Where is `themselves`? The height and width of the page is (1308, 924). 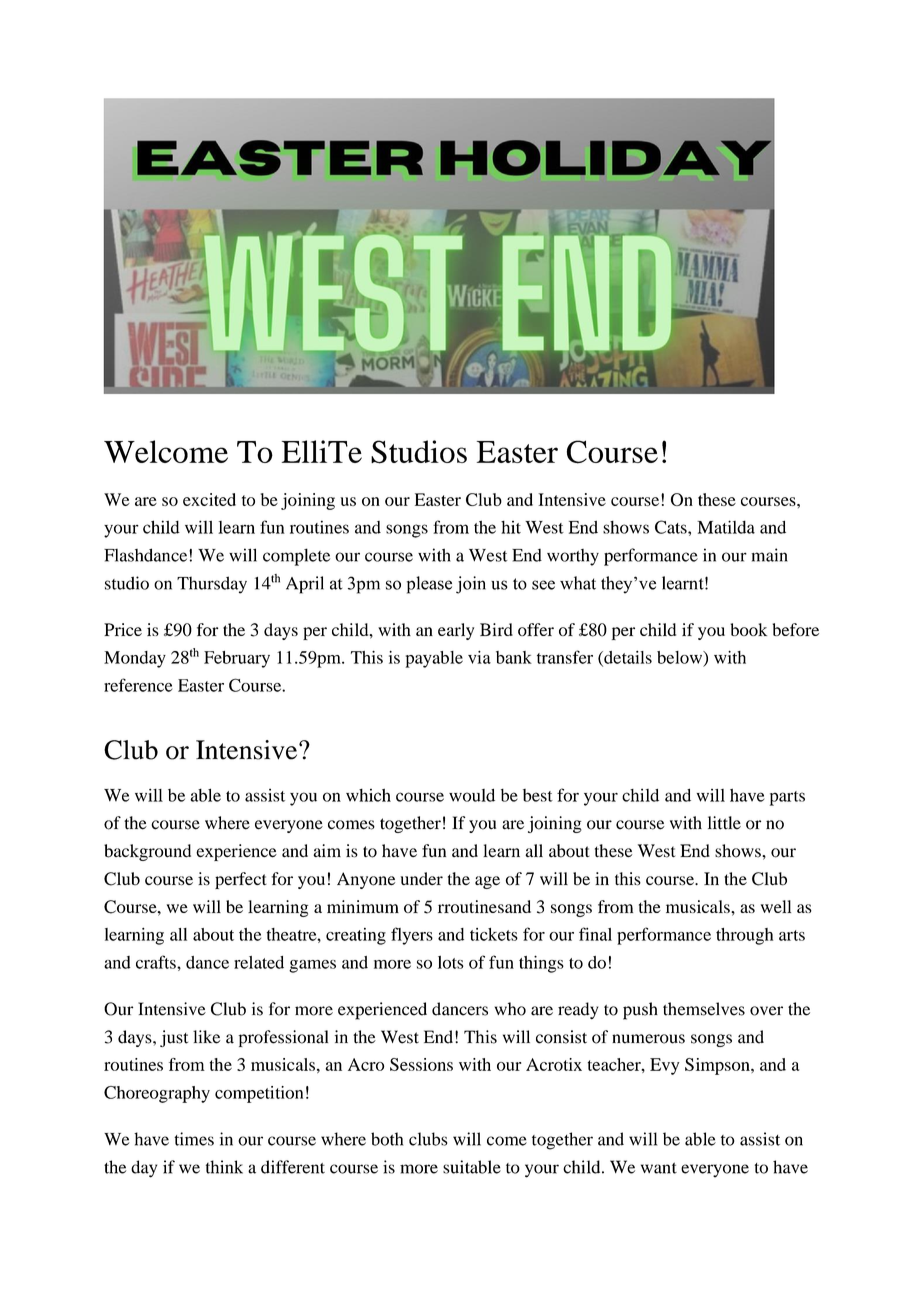
themselves is located at coordinates (704, 1009).
